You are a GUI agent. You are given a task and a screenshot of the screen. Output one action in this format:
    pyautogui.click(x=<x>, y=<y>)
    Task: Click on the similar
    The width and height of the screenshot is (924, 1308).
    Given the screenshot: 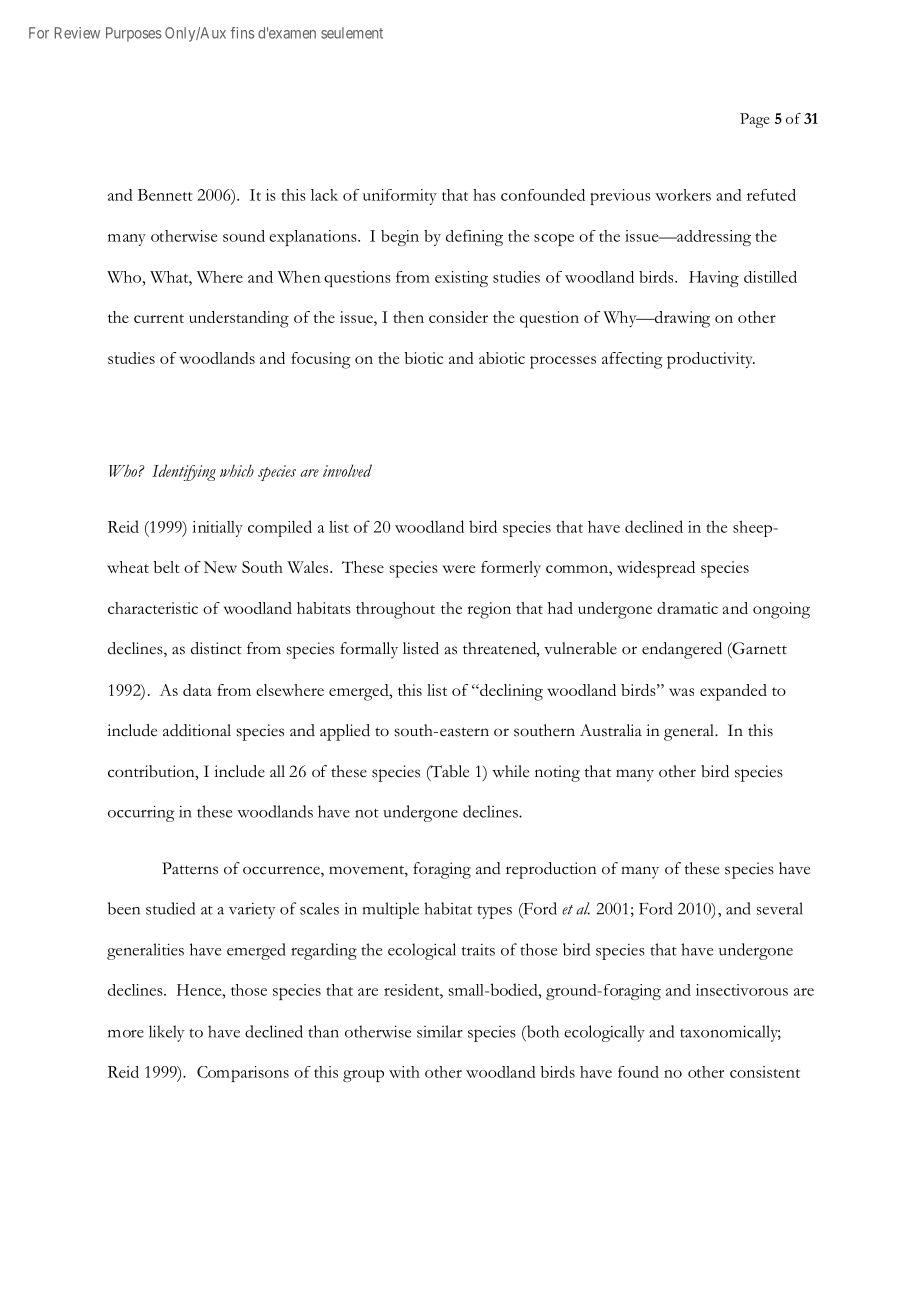 What is the action you would take?
    pyautogui.click(x=440, y=1031)
